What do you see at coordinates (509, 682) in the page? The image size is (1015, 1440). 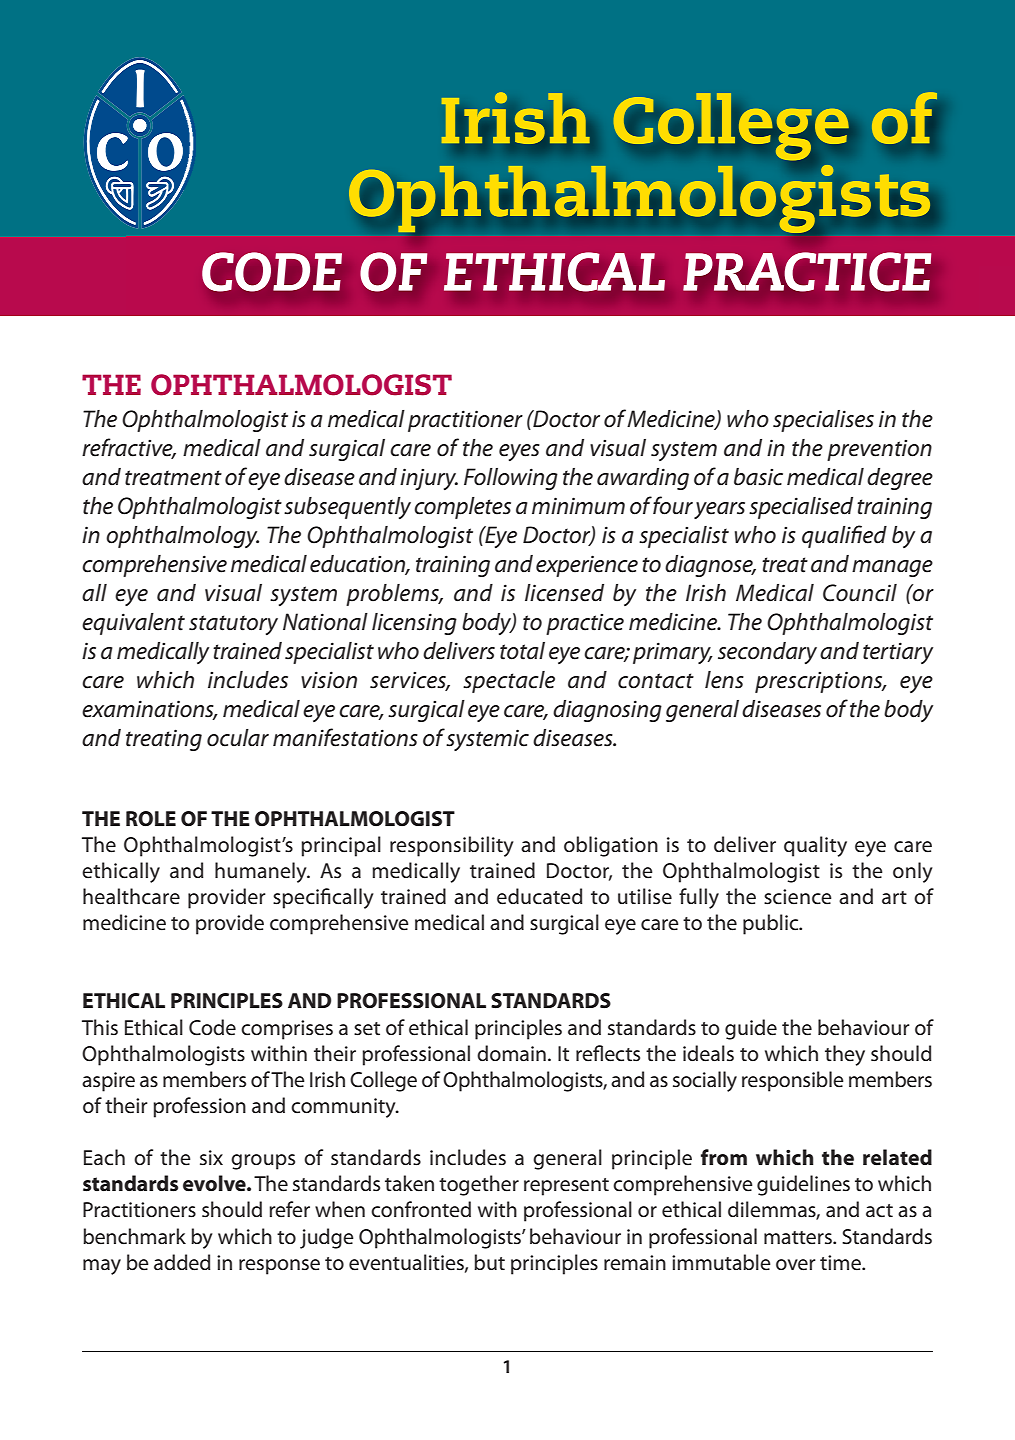 I see `spectacle` at bounding box center [509, 682].
